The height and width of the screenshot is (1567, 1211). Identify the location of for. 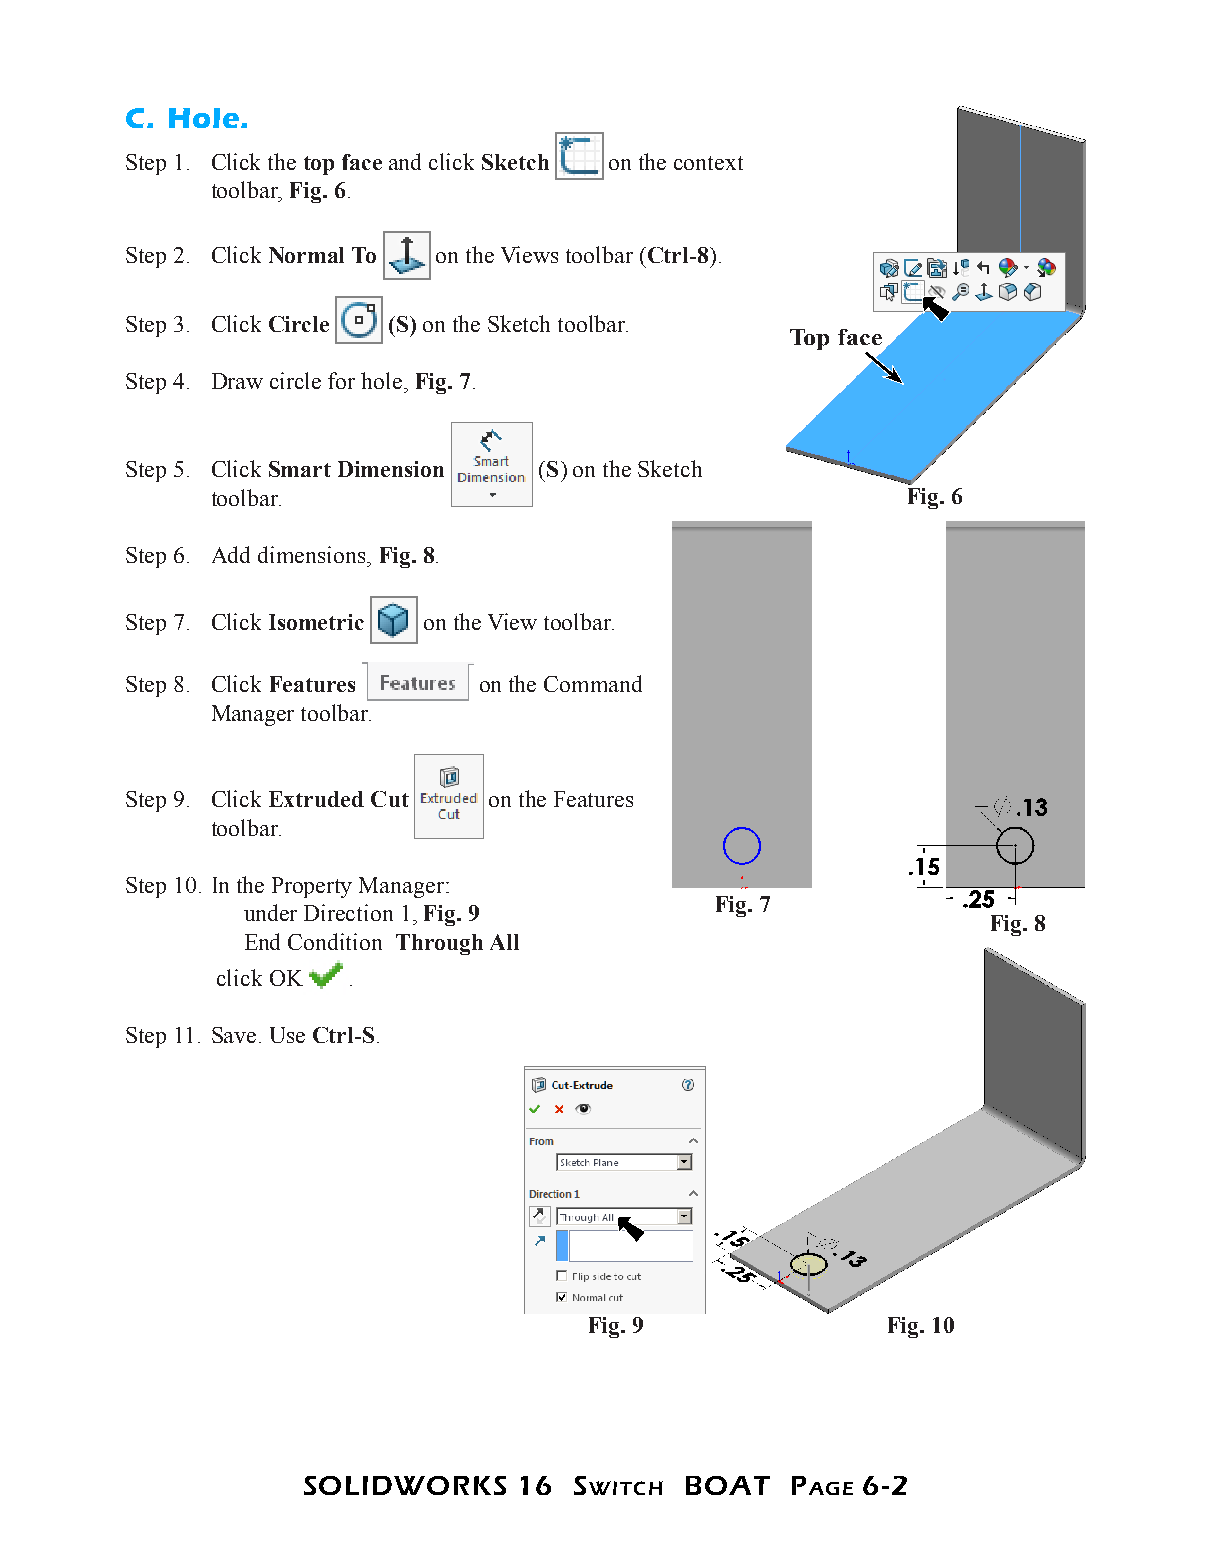
(341, 380).
